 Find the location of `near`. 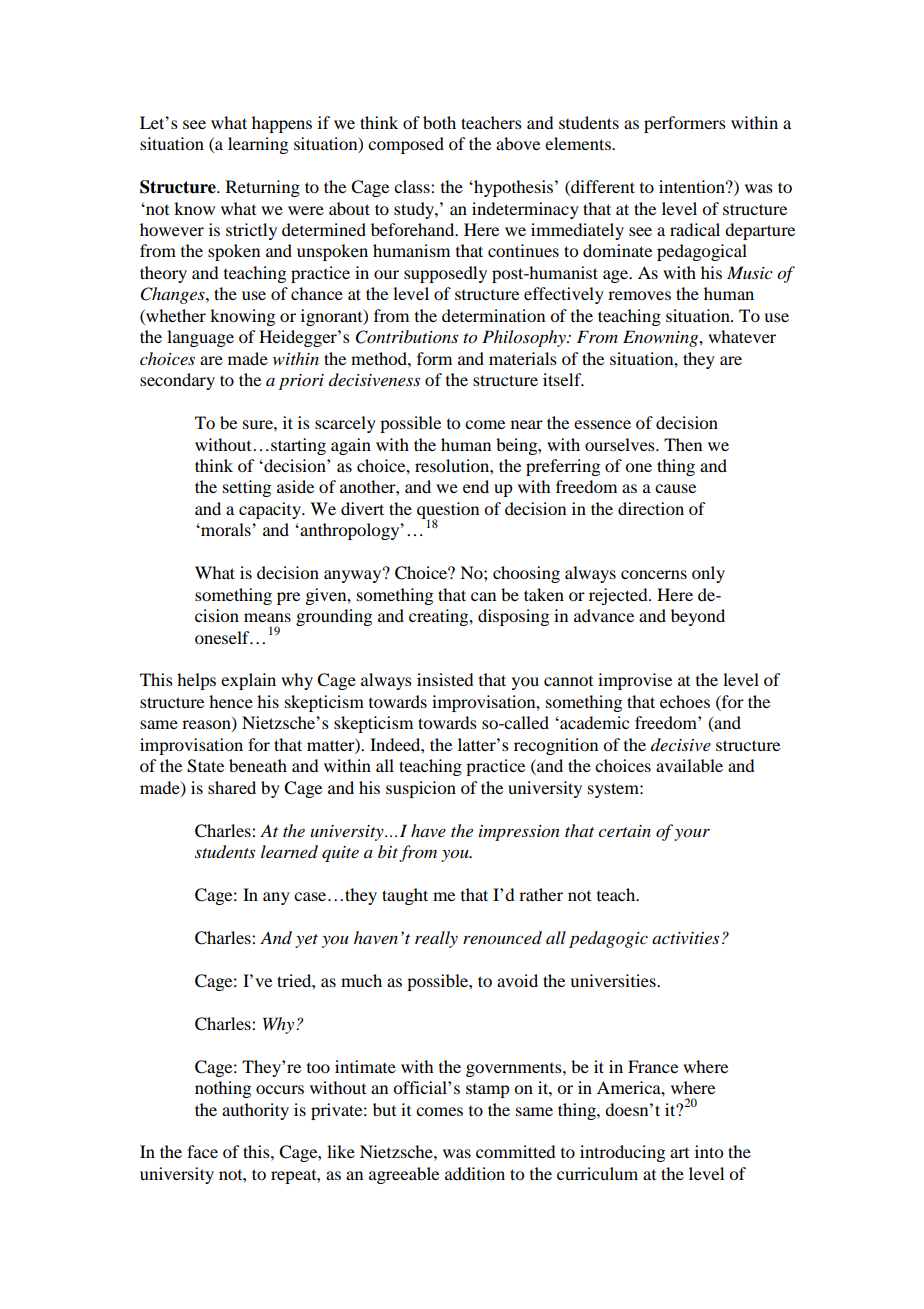

near is located at coordinates (527, 424).
